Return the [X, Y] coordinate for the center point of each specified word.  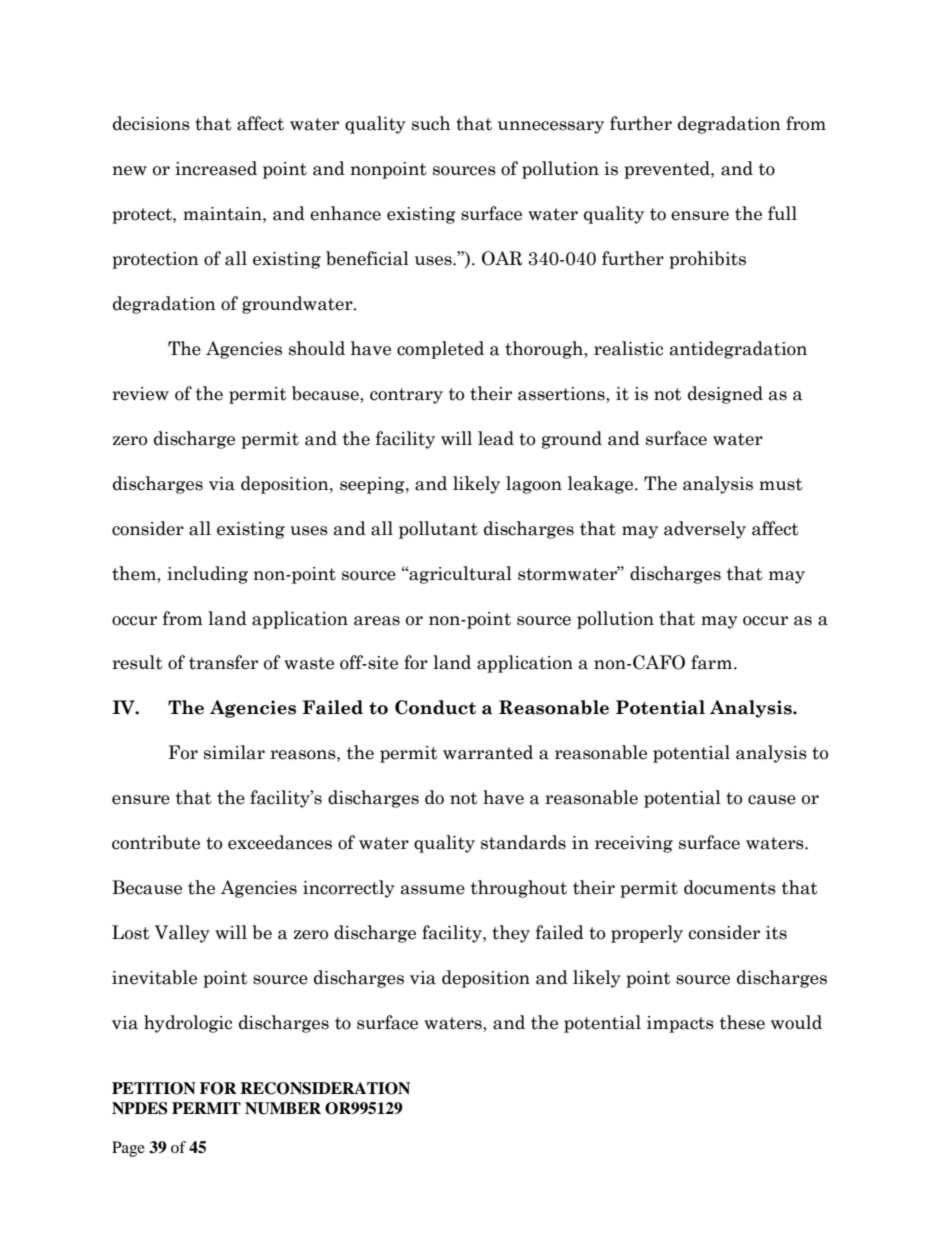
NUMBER [283, 1108]
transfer [223, 662]
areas [377, 621]
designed [725, 395]
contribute [156, 842]
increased [216, 168]
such [431, 123]
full [782, 213]
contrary [406, 396]
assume [433, 890]
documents [730, 887]
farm [711, 662]
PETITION [154, 1088]
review [140, 394]
